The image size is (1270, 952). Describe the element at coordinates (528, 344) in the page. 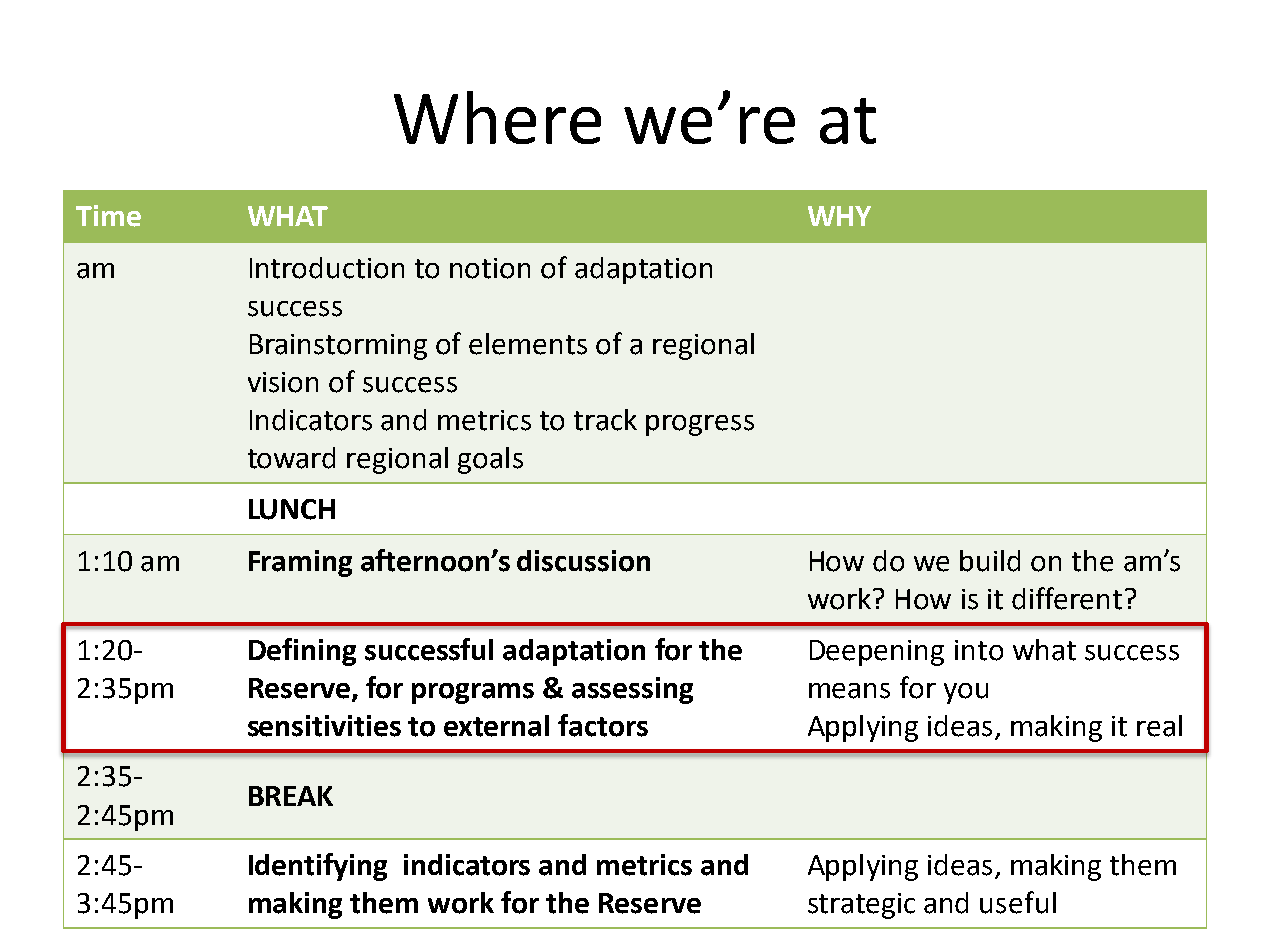

I see `elements` at that location.
